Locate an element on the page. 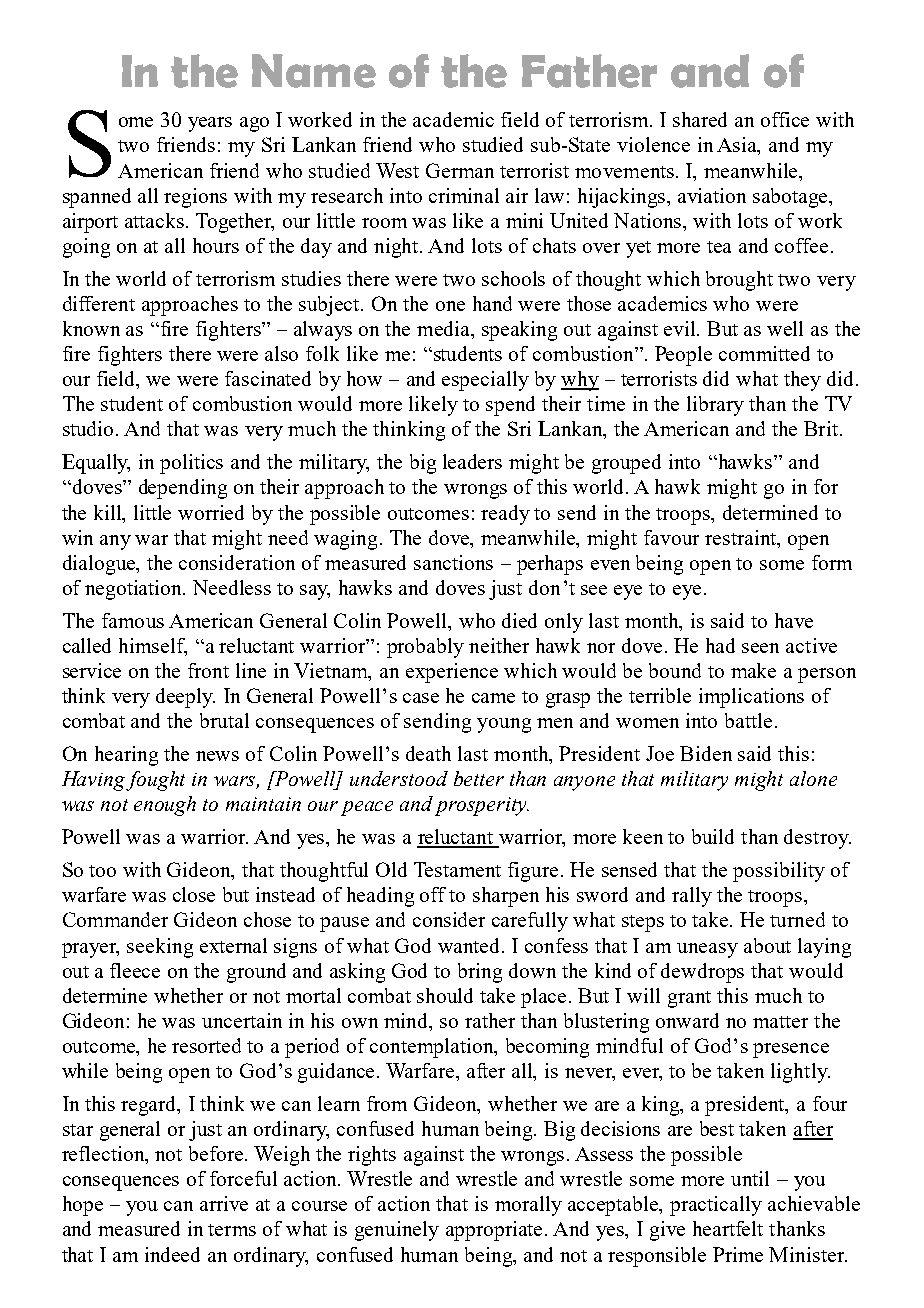  years is located at coordinates (210, 124).
